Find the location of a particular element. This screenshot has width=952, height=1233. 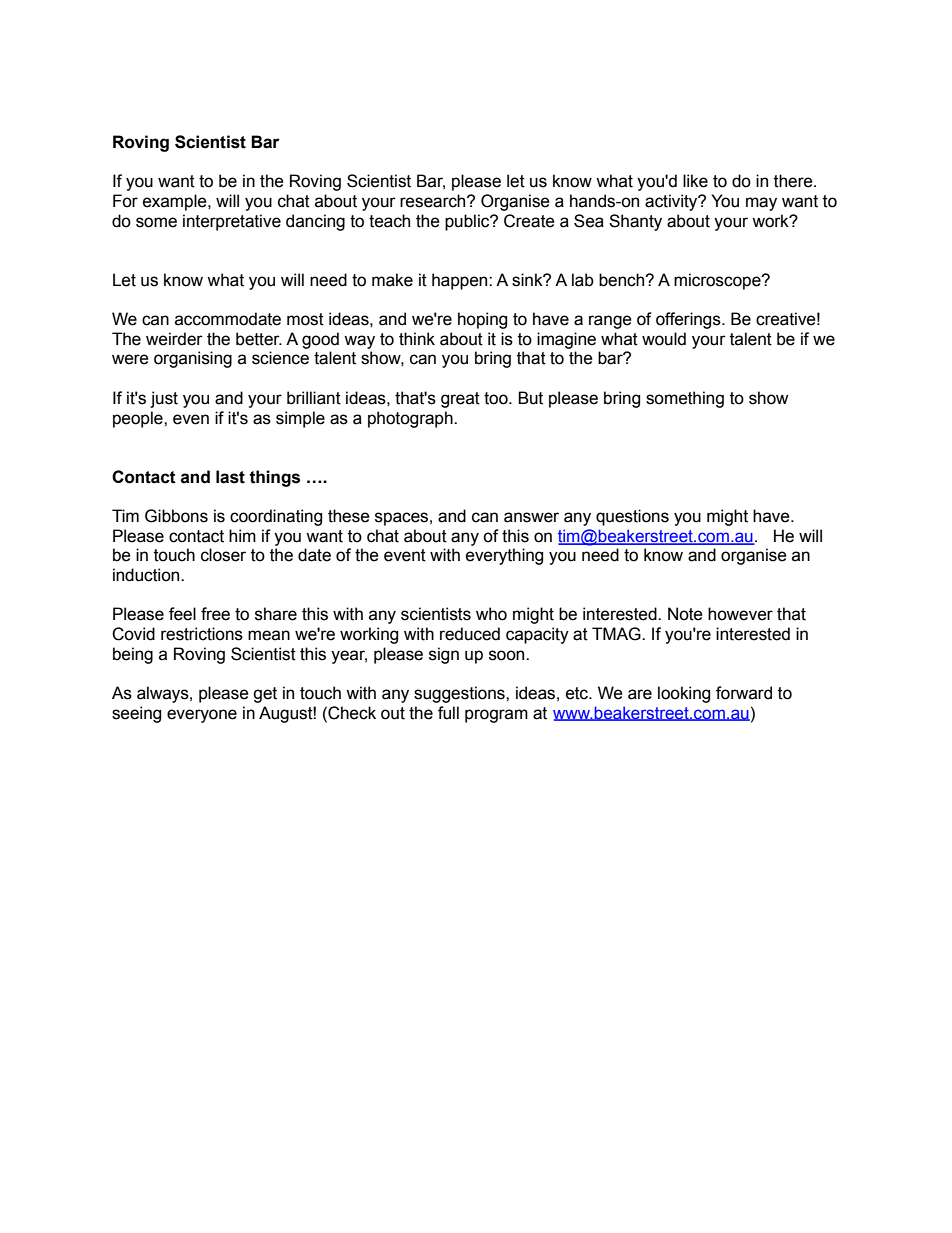

however is located at coordinates (740, 614).
